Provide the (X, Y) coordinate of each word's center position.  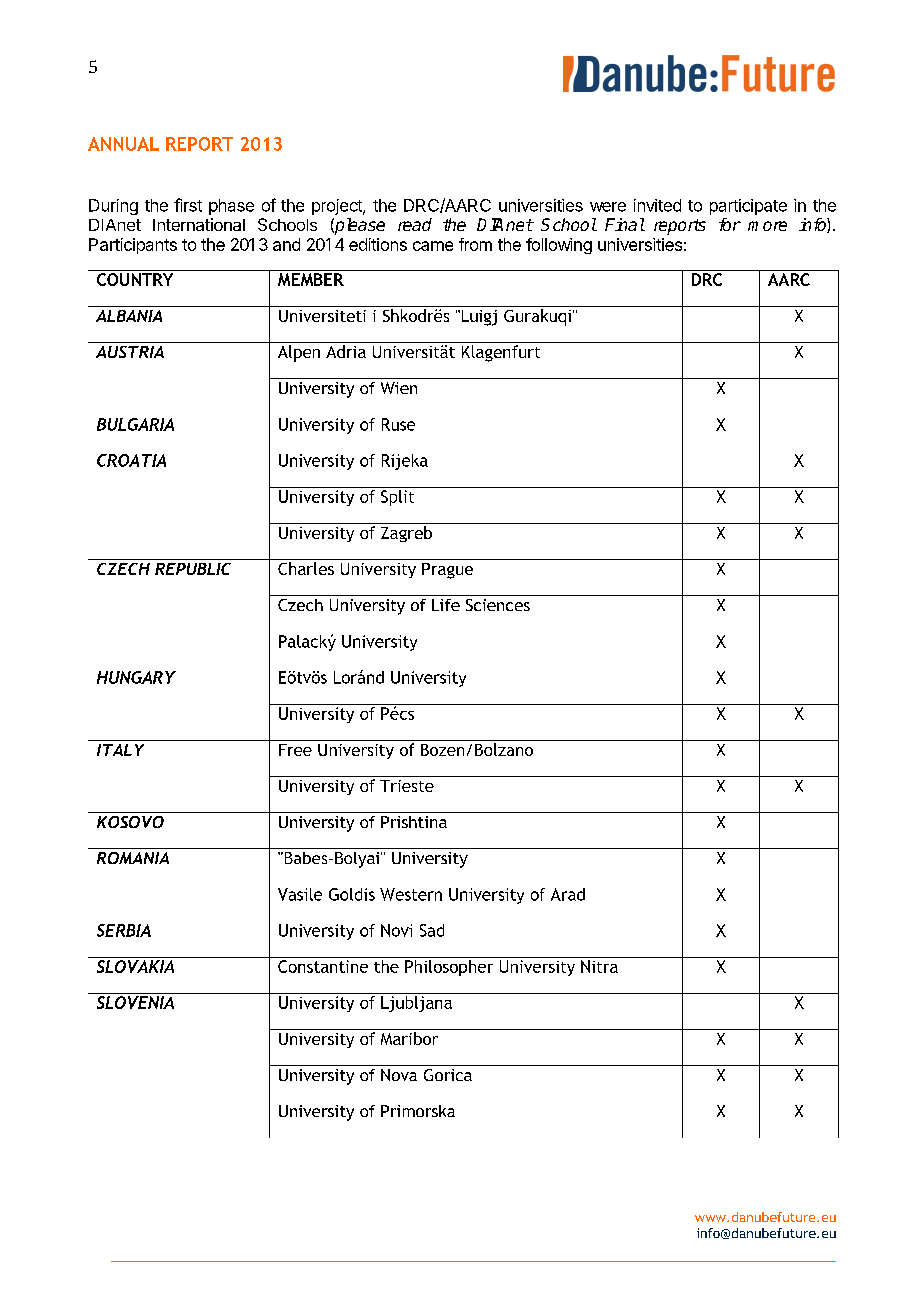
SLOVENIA (135, 1002)
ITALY (120, 750)
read (415, 224)
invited (657, 205)
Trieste (407, 786)
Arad (568, 894)
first (188, 205)
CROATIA (131, 460)
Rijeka (405, 462)
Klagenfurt (501, 353)
